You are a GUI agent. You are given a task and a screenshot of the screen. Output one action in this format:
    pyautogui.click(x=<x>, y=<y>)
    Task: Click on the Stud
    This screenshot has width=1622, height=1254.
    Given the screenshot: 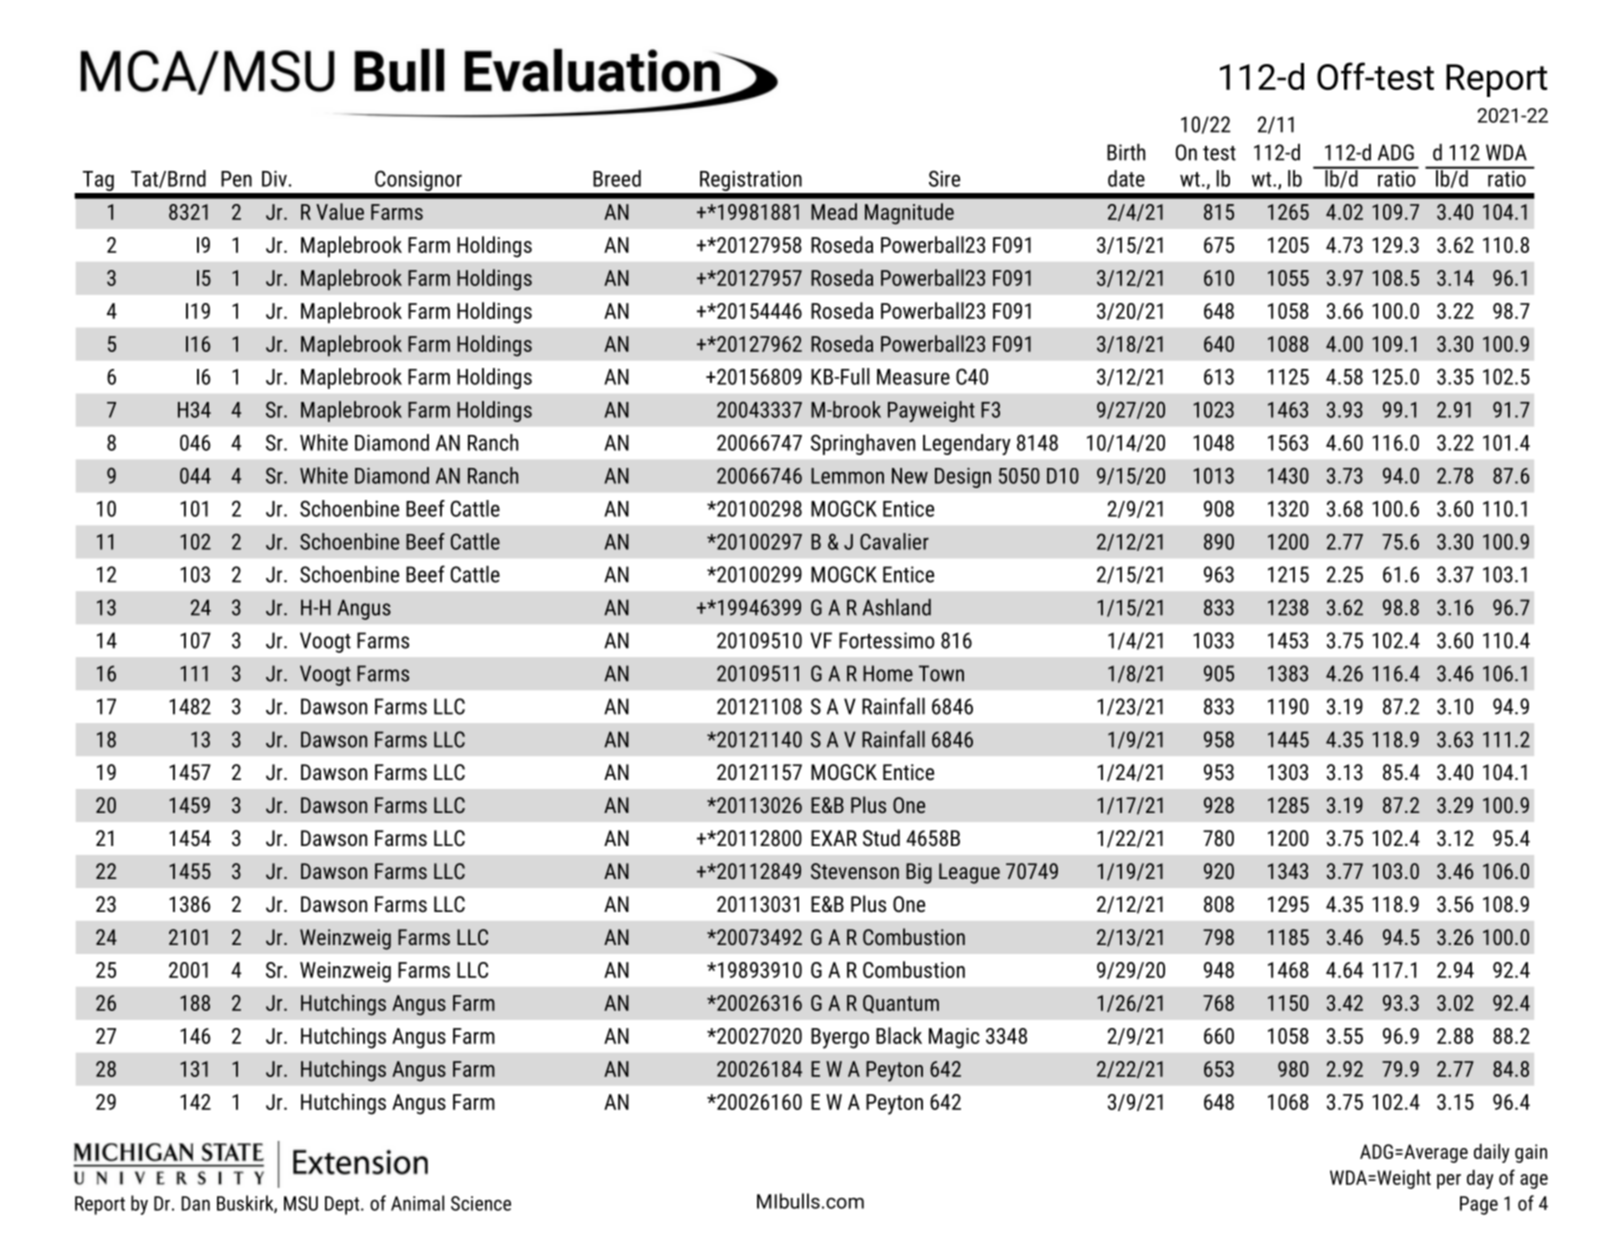 What is the action you would take?
    pyautogui.click(x=881, y=838)
